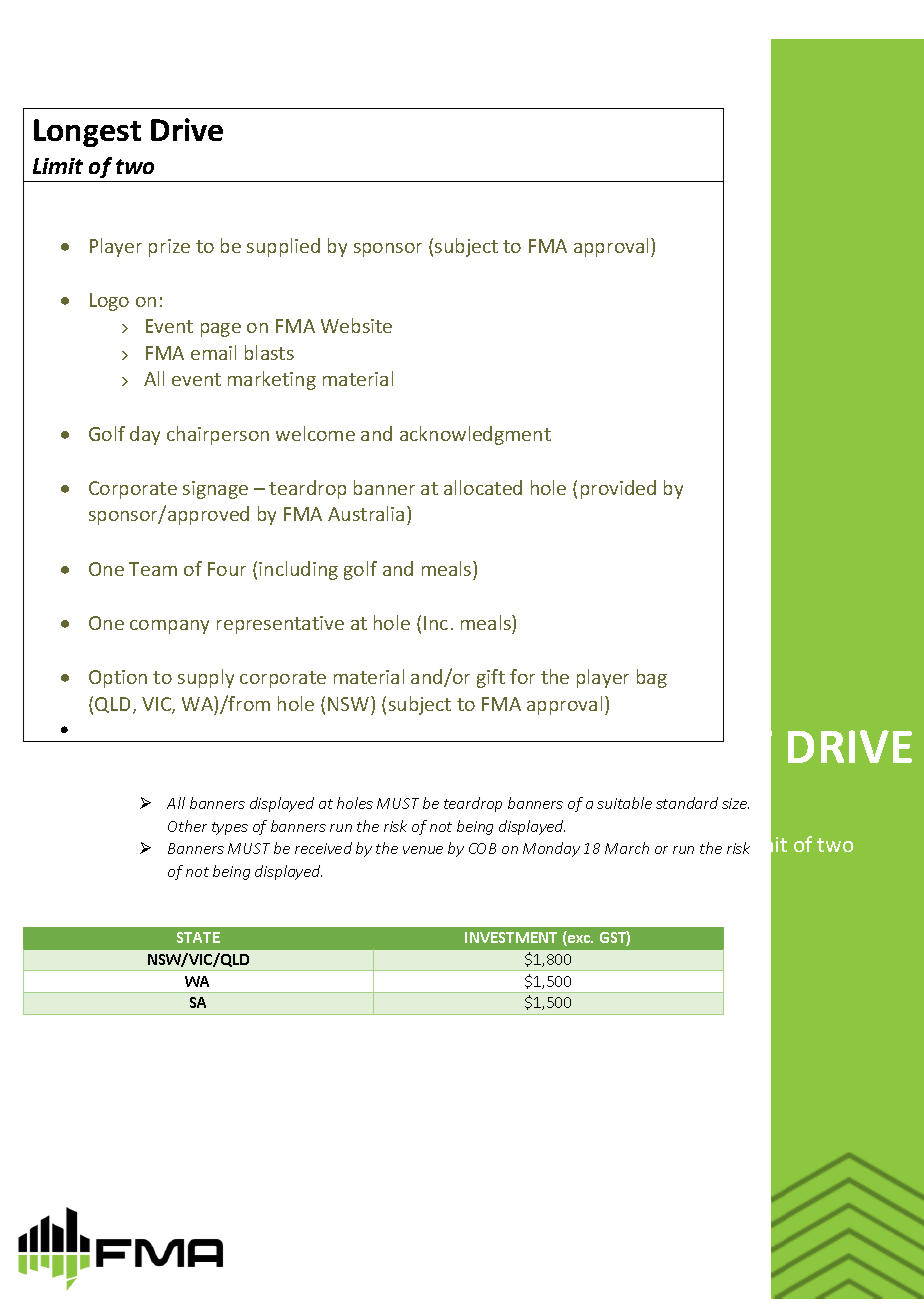 Image resolution: width=924 pixels, height=1308 pixels. What do you see at coordinates (298, 570) in the screenshot?
I see `including` at bounding box center [298, 570].
